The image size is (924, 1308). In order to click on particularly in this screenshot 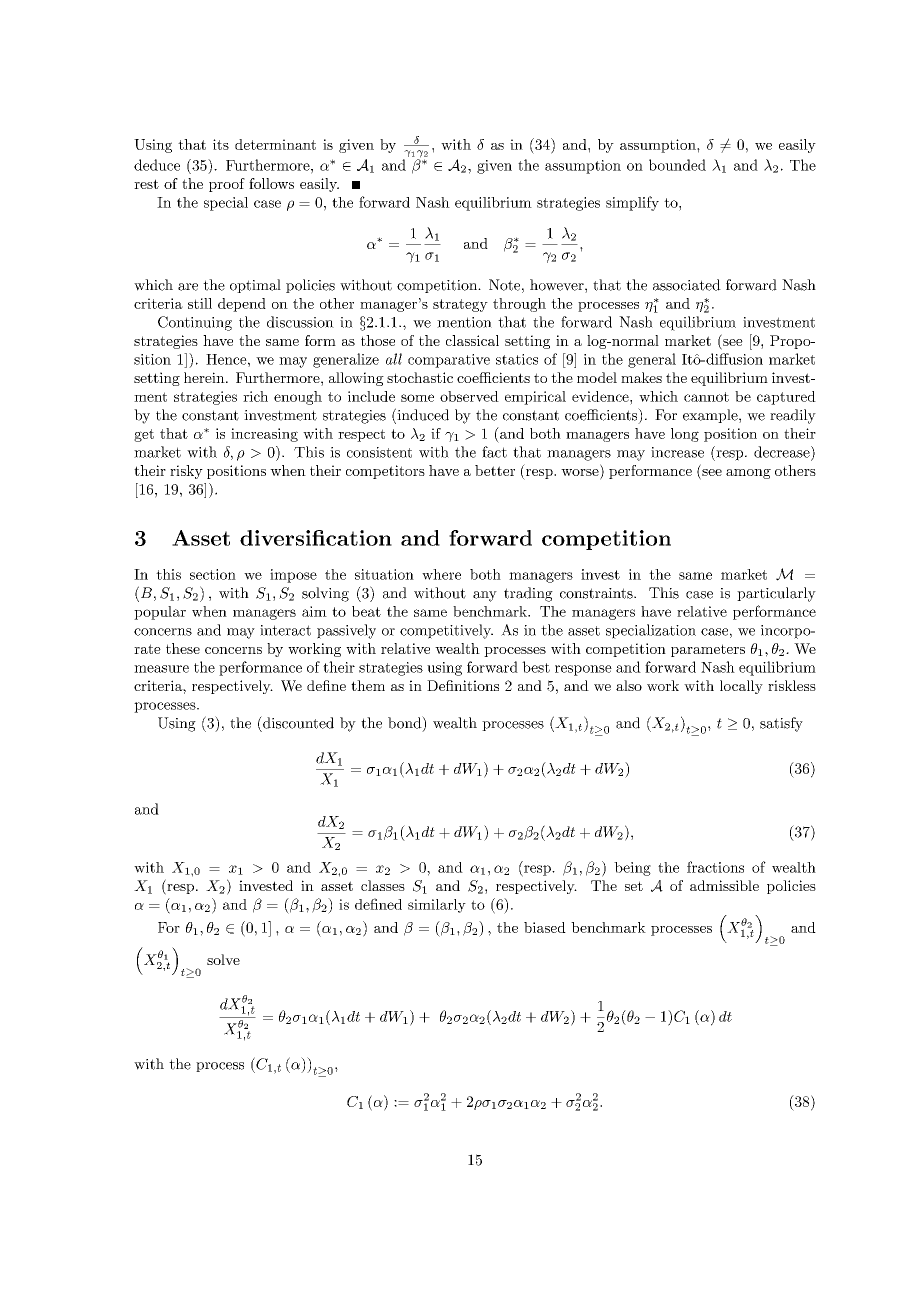, I will do `click(776, 594)`.
